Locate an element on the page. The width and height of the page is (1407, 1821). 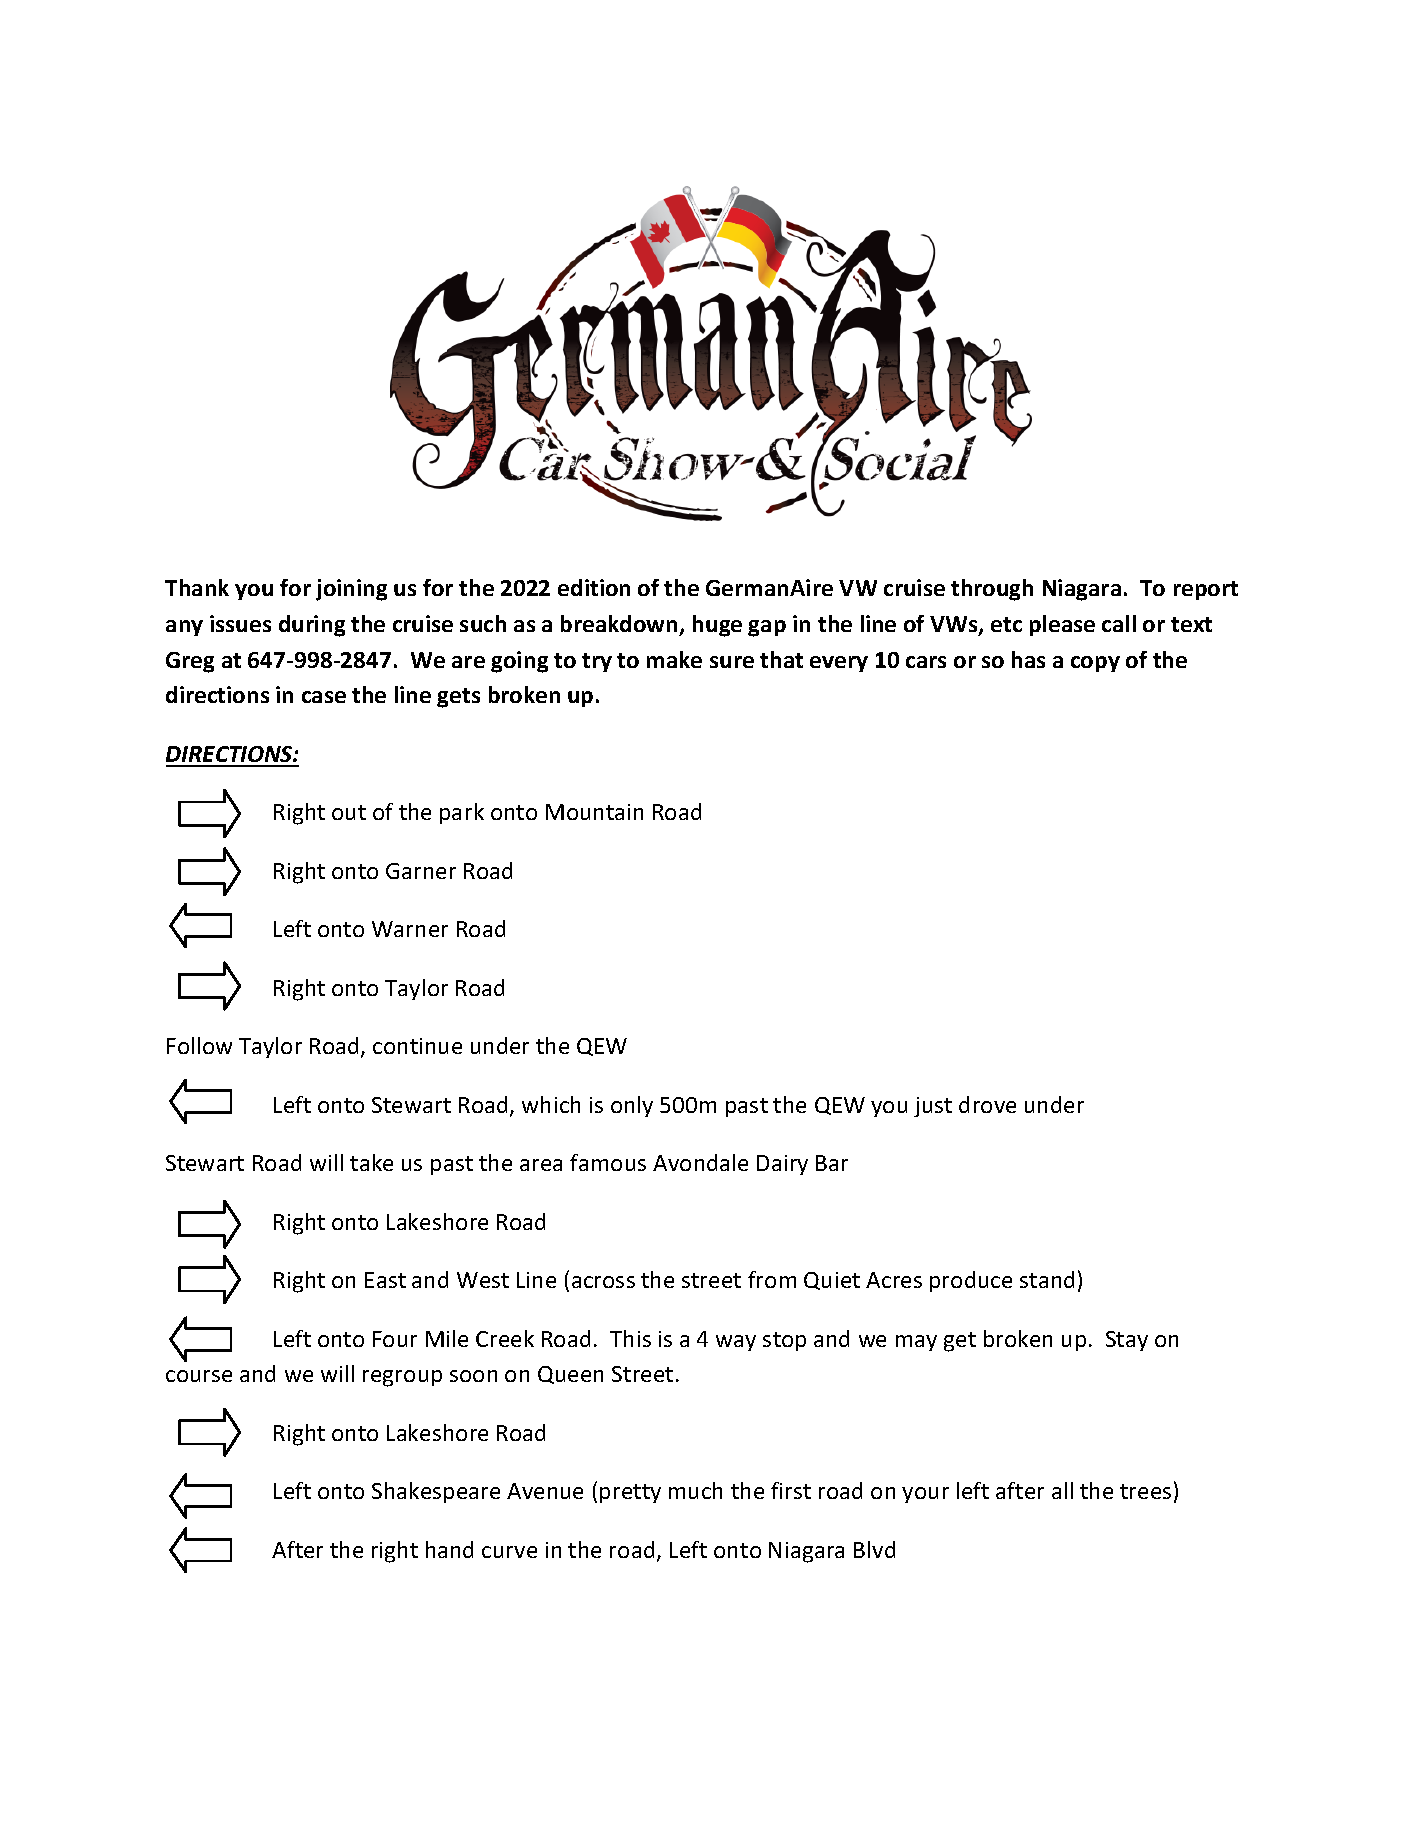
huge is located at coordinates (717, 626).
